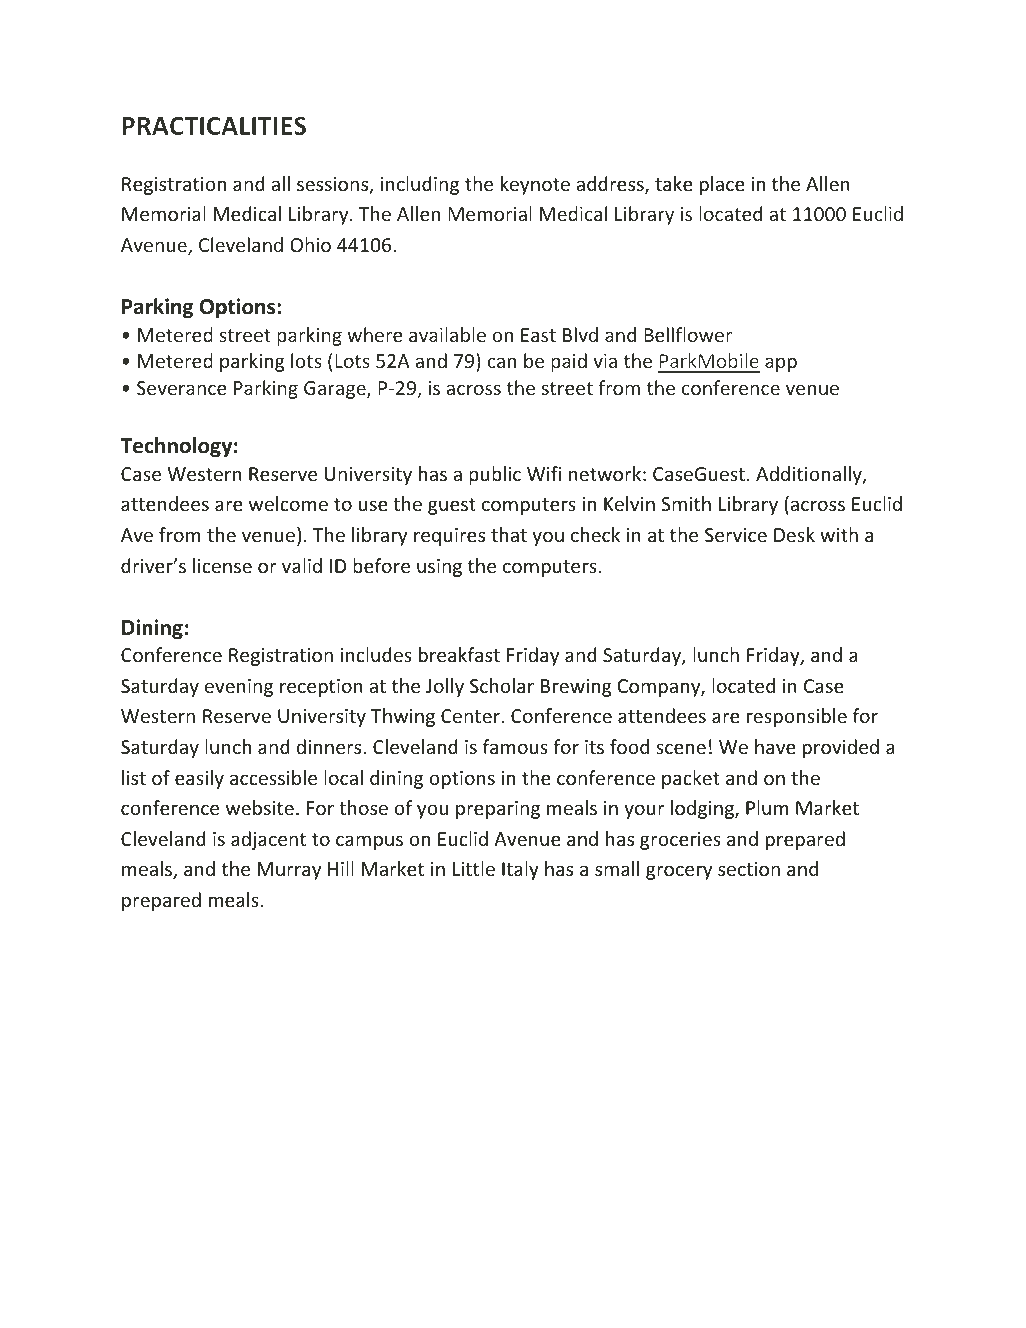  What do you see at coordinates (214, 125) in the document?
I see `PRACTICALITIES` at bounding box center [214, 125].
